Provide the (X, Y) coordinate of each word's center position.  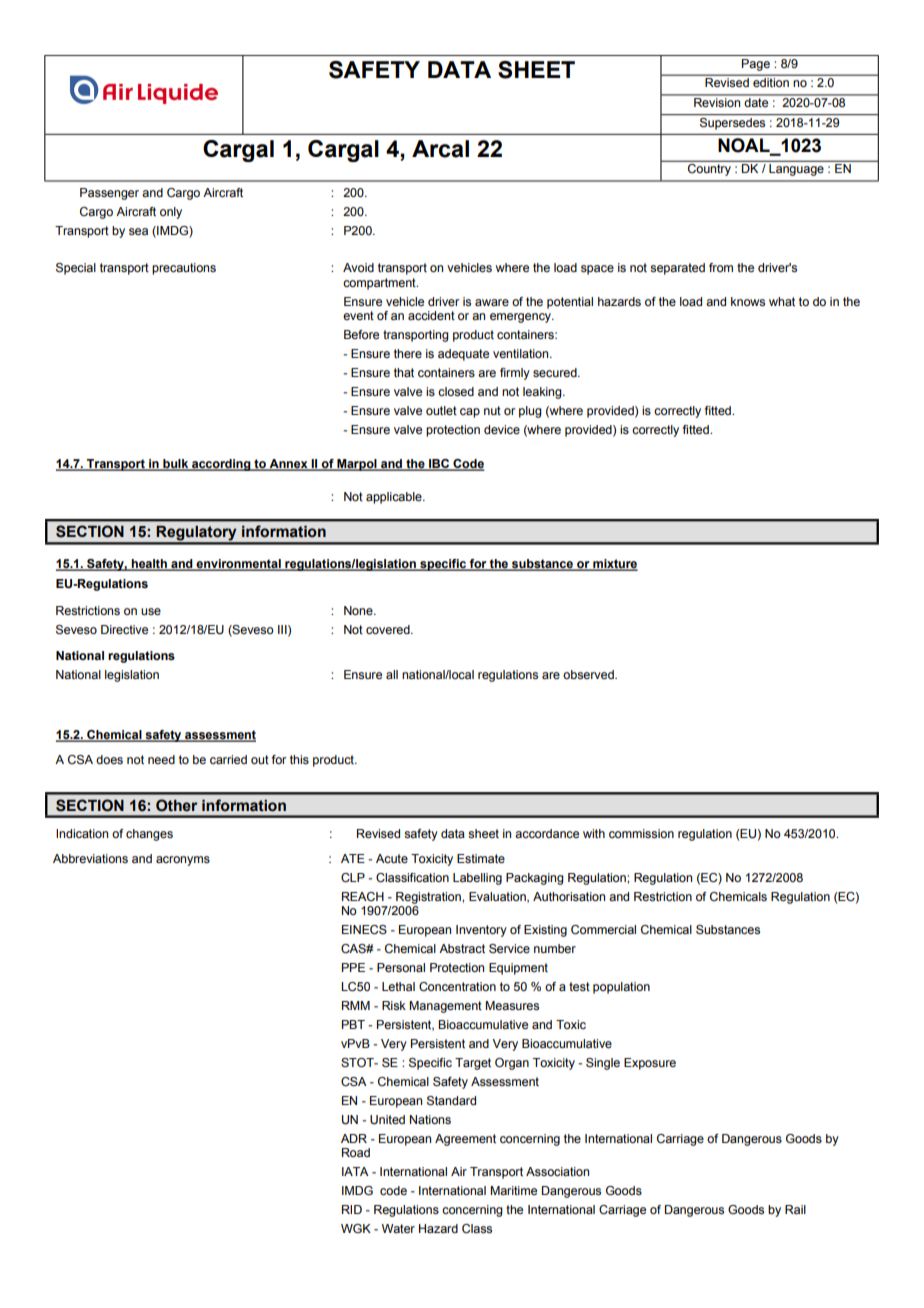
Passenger (109, 194)
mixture (614, 565)
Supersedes (732, 124)
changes (149, 835)
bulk (176, 465)
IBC (439, 465)
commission (641, 833)
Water (398, 1228)
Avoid (358, 267)
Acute (392, 858)
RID (352, 1209)
